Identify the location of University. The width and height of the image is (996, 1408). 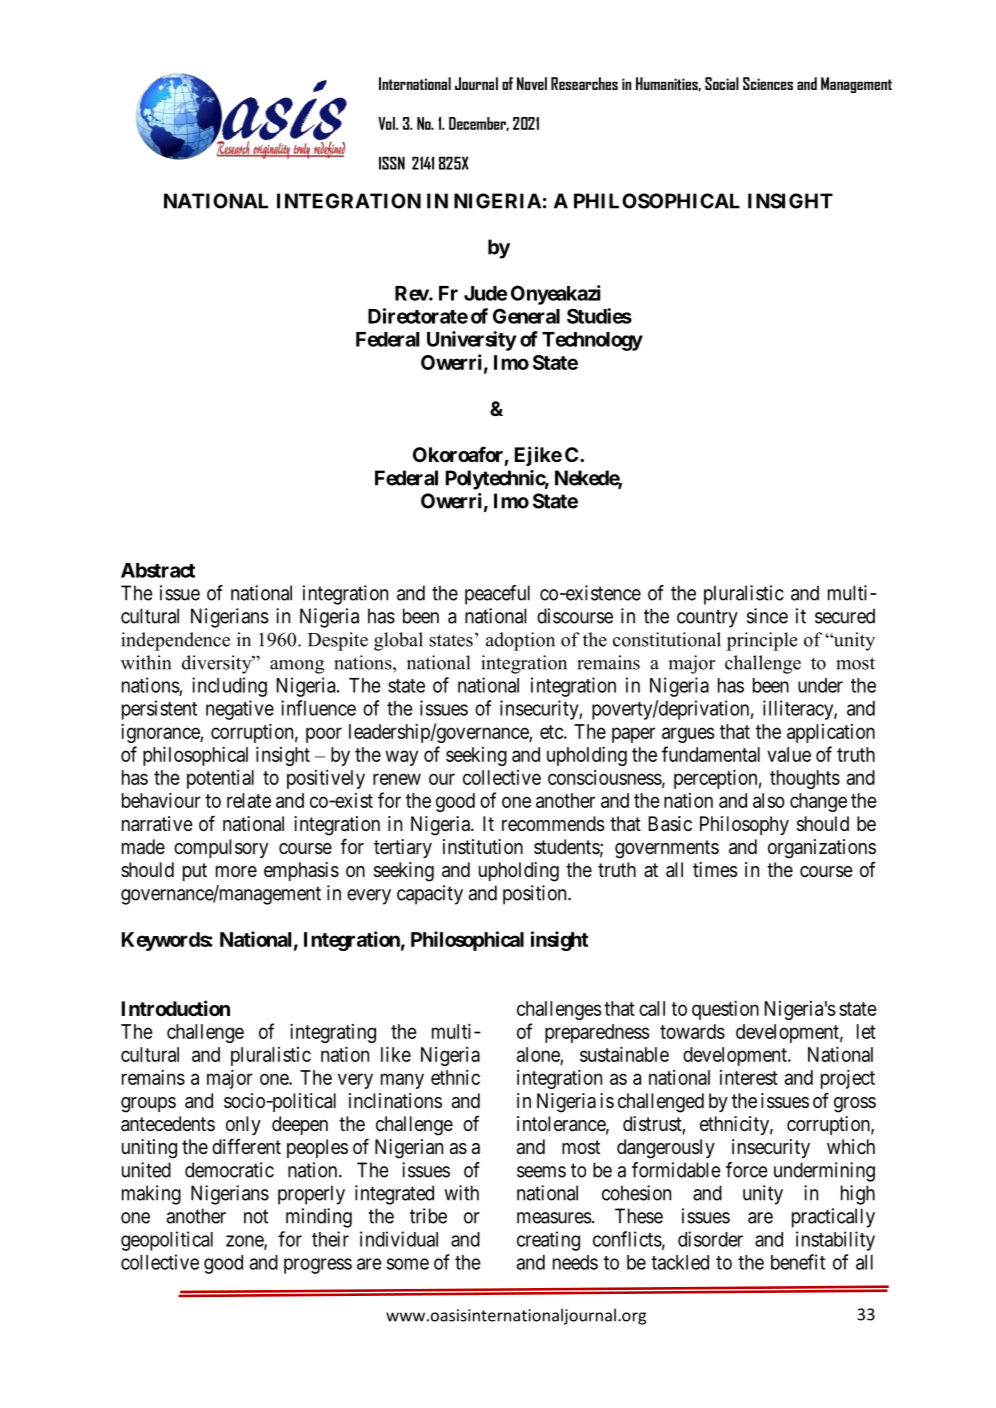
(472, 341).
